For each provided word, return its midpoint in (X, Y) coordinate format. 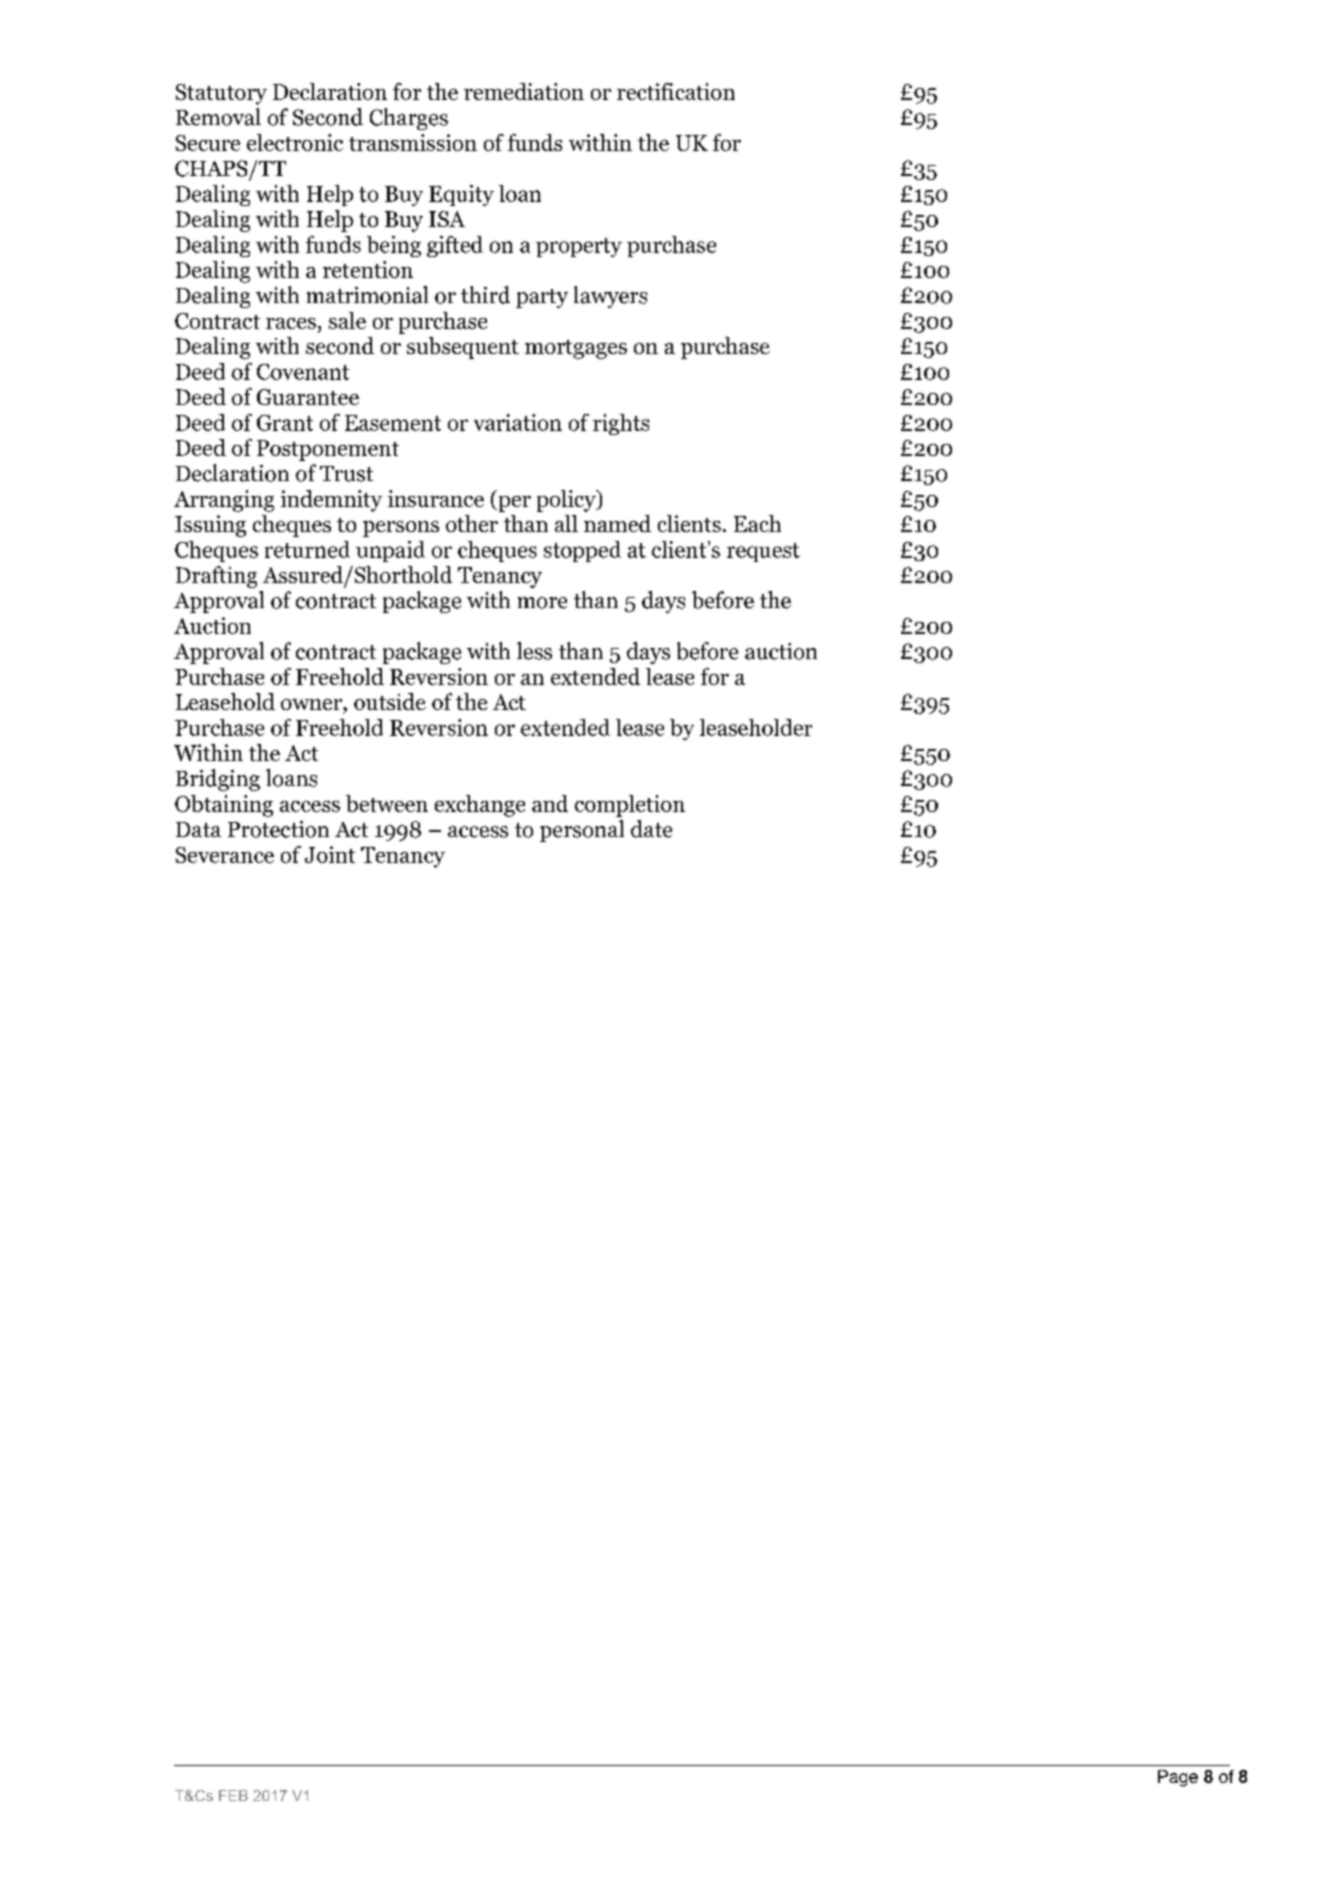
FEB (233, 1795)
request (763, 552)
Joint (330, 854)
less (534, 651)
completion (630, 806)
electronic (295, 142)
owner (312, 704)
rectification (676, 91)
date (651, 829)
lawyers (610, 297)
